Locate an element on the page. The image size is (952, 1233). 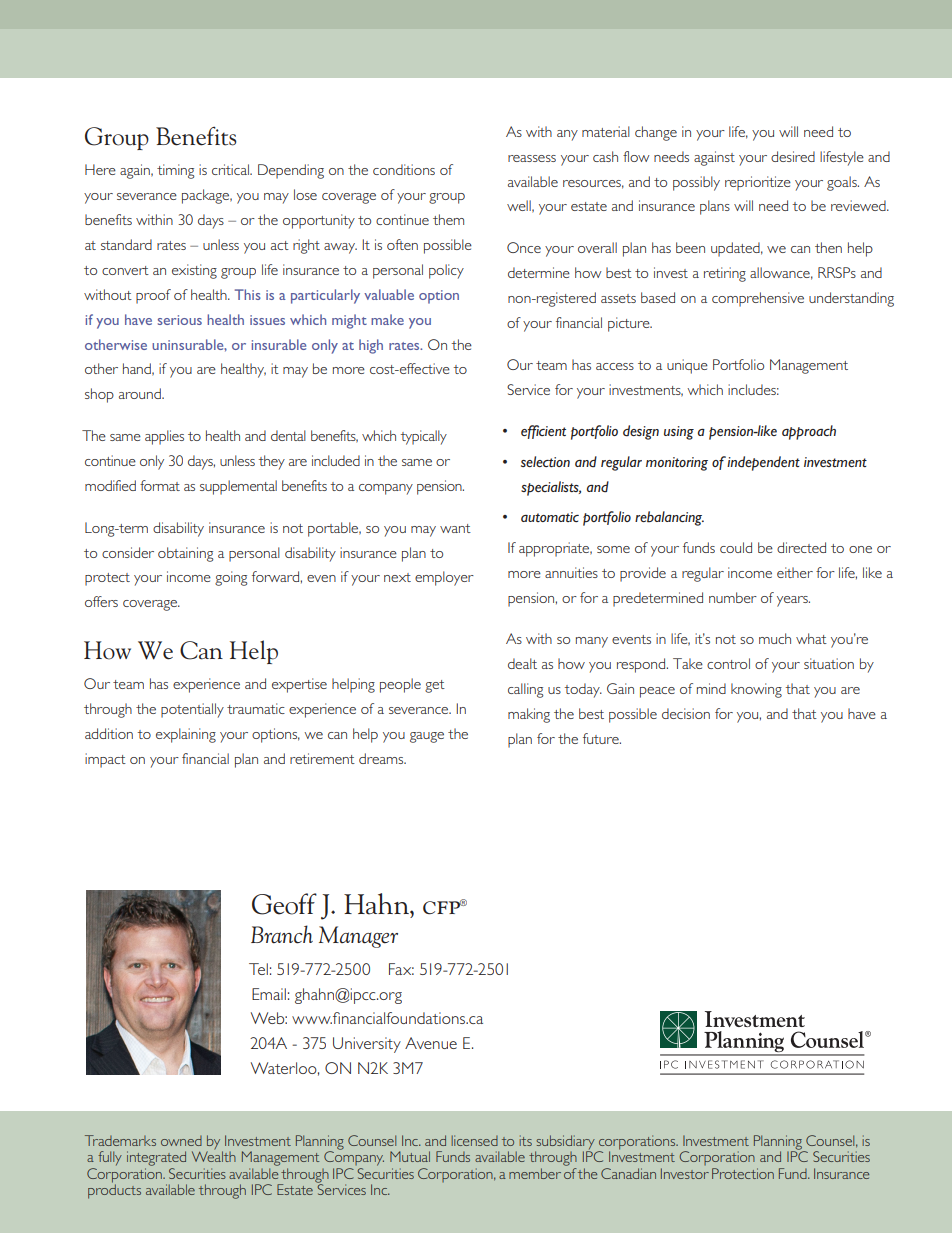
reassess is located at coordinates (532, 158).
